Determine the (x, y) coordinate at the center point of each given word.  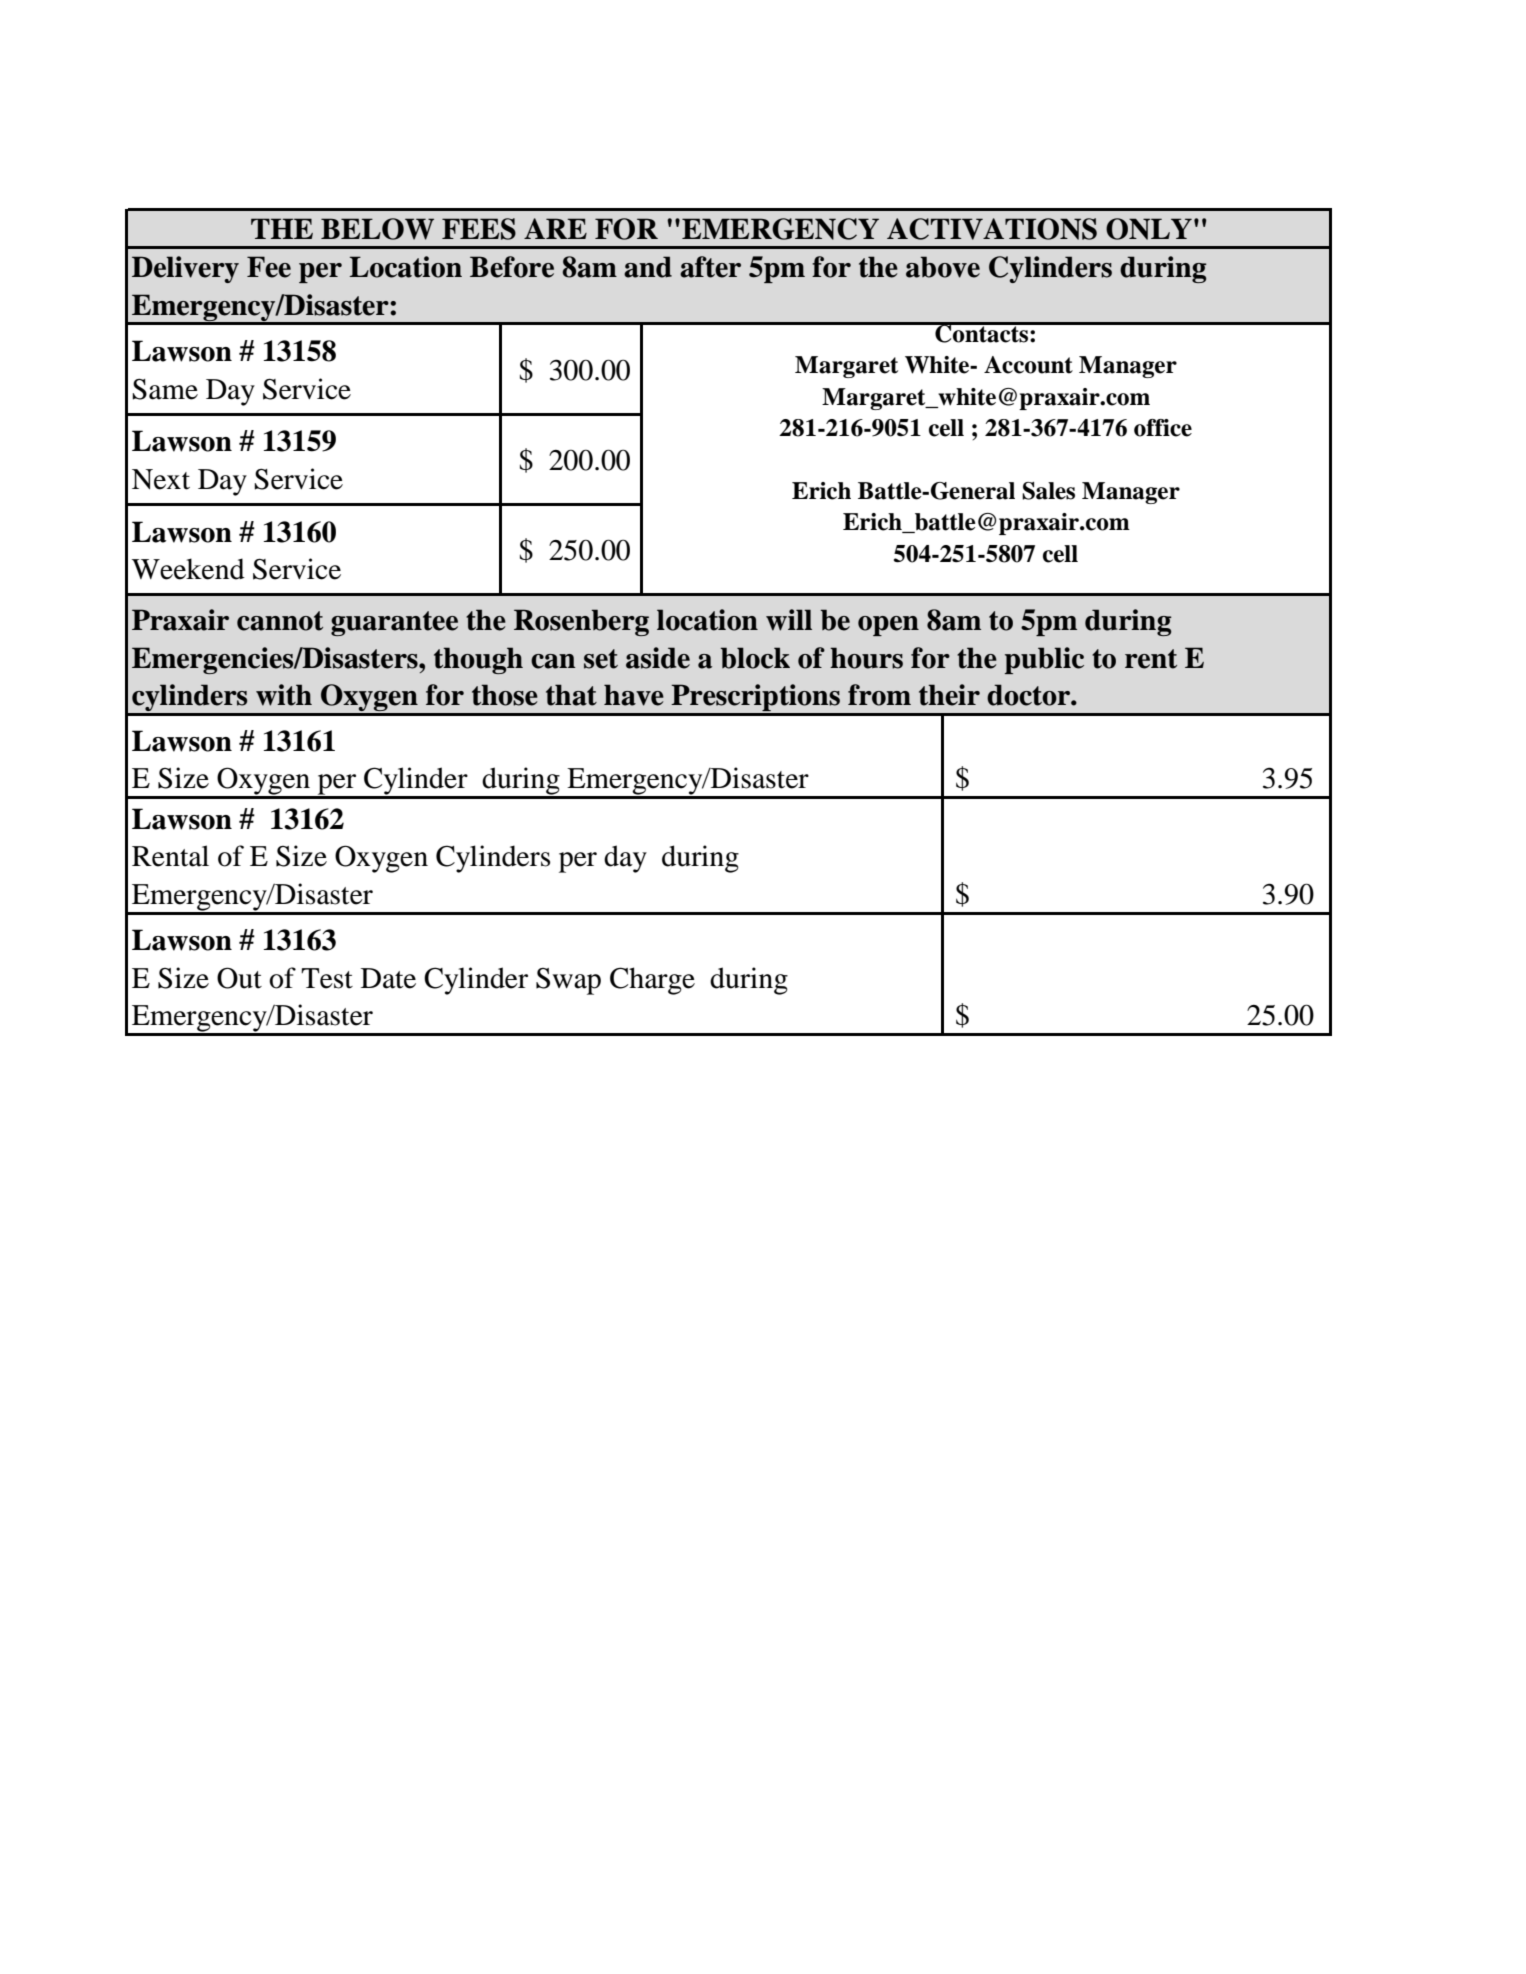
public (1044, 660)
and (648, 267)
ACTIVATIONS (992, 229)
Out (239, 978)
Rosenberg (581, 622)
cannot (280, 621)
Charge (652, 981)
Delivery (185, 269)
